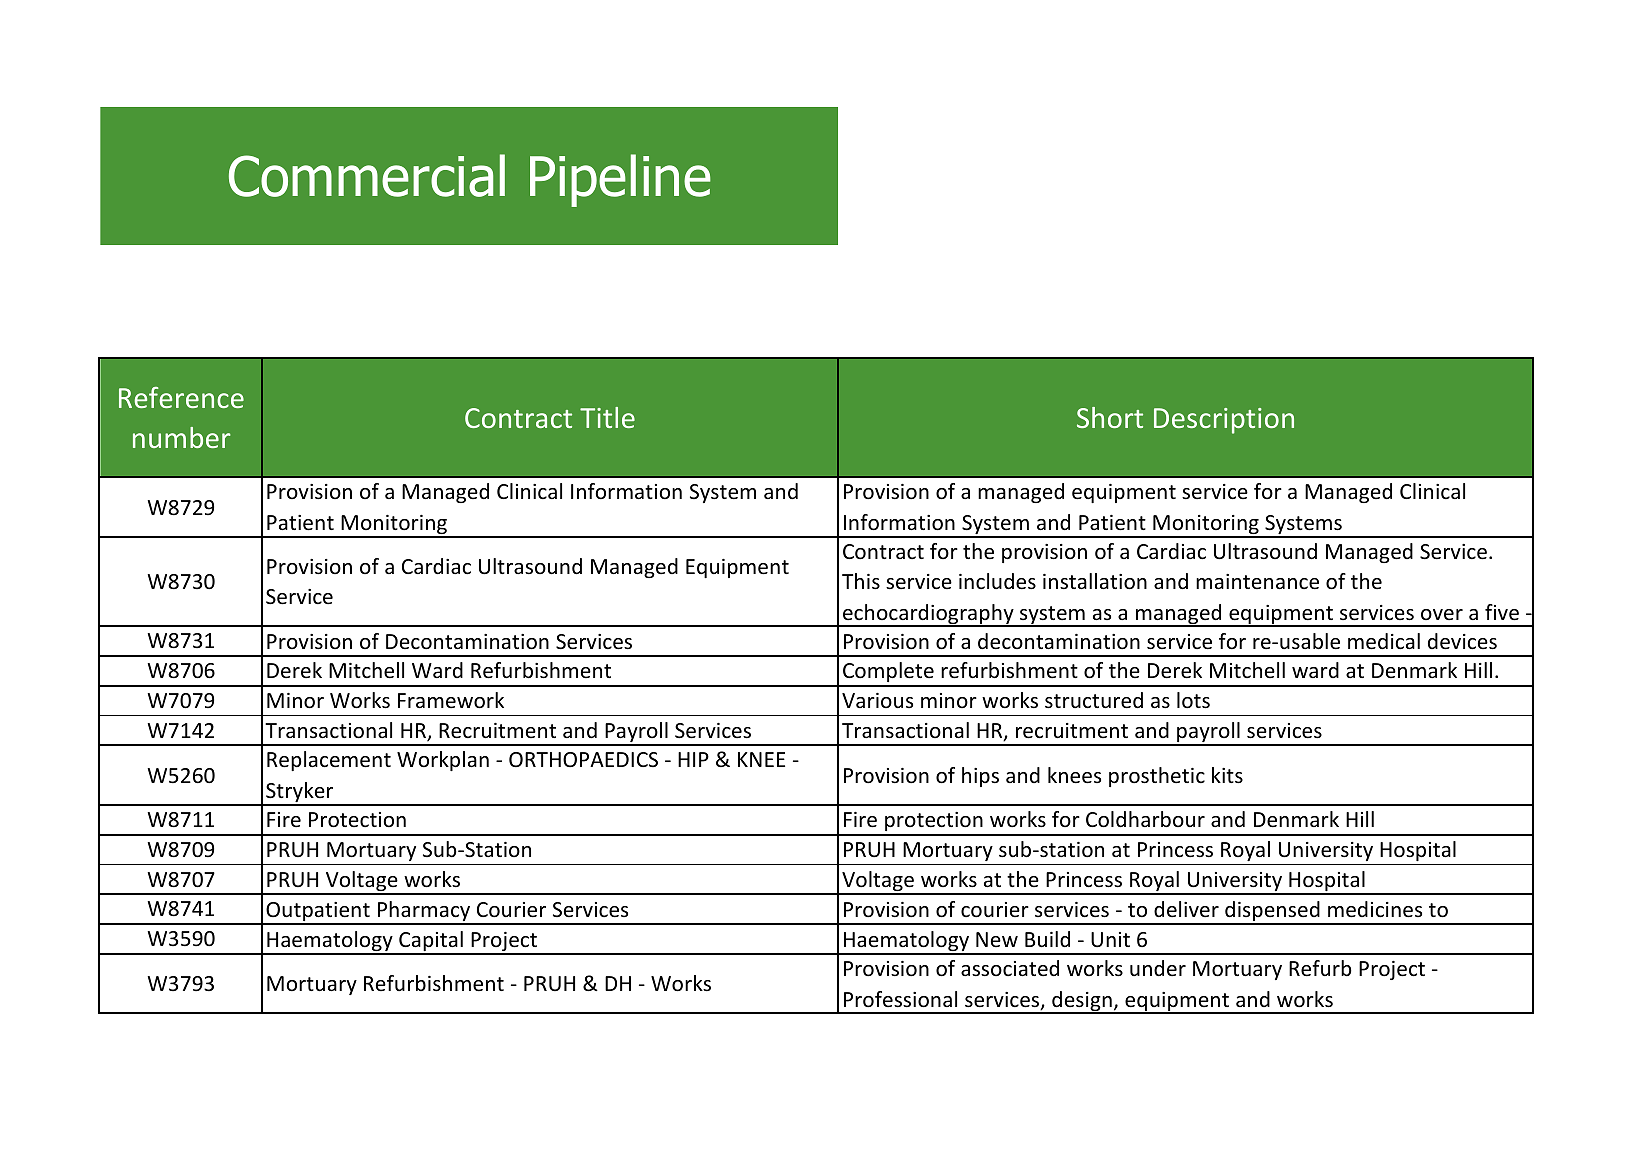 The width and height of the screenshot is (1645, 1163). What do you see at coordinates (900, 999) in the screenshot?
I see `Professional` at bounding box center [900, 999].
